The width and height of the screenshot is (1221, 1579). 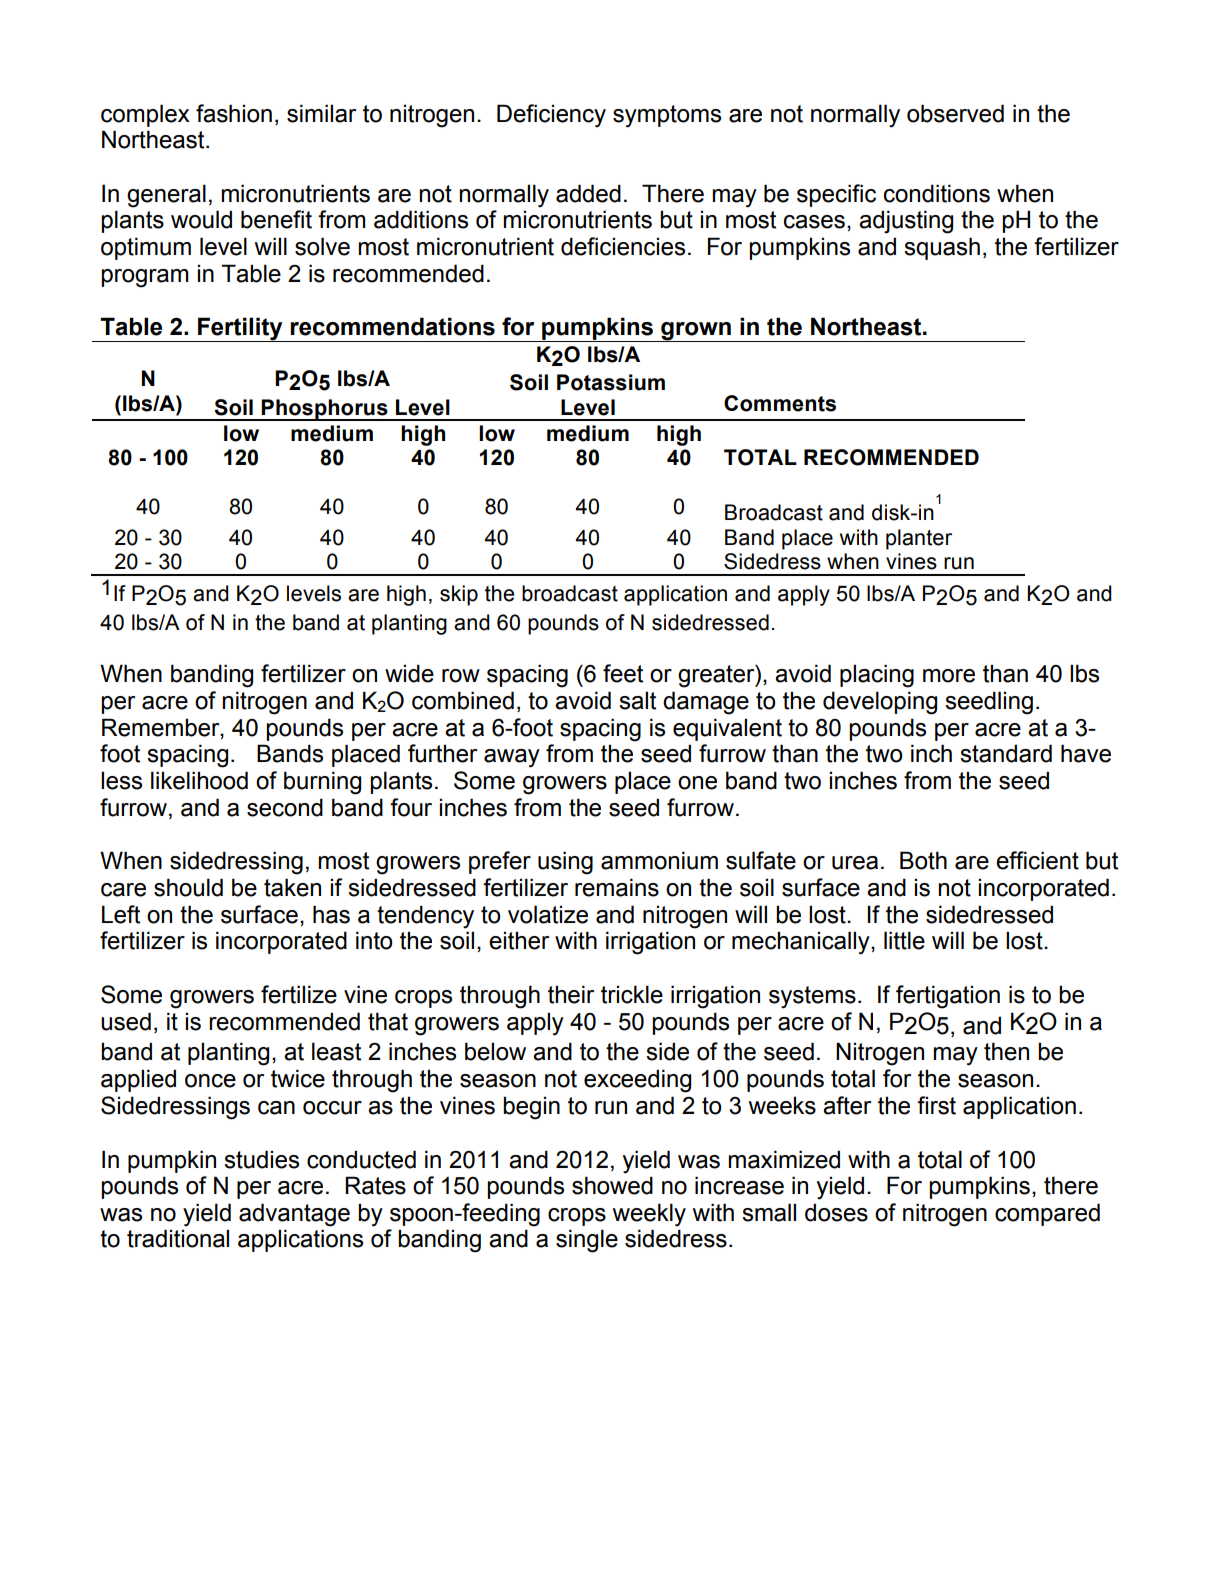 I want to click on Deficiency, so click(x=551, y=116).
